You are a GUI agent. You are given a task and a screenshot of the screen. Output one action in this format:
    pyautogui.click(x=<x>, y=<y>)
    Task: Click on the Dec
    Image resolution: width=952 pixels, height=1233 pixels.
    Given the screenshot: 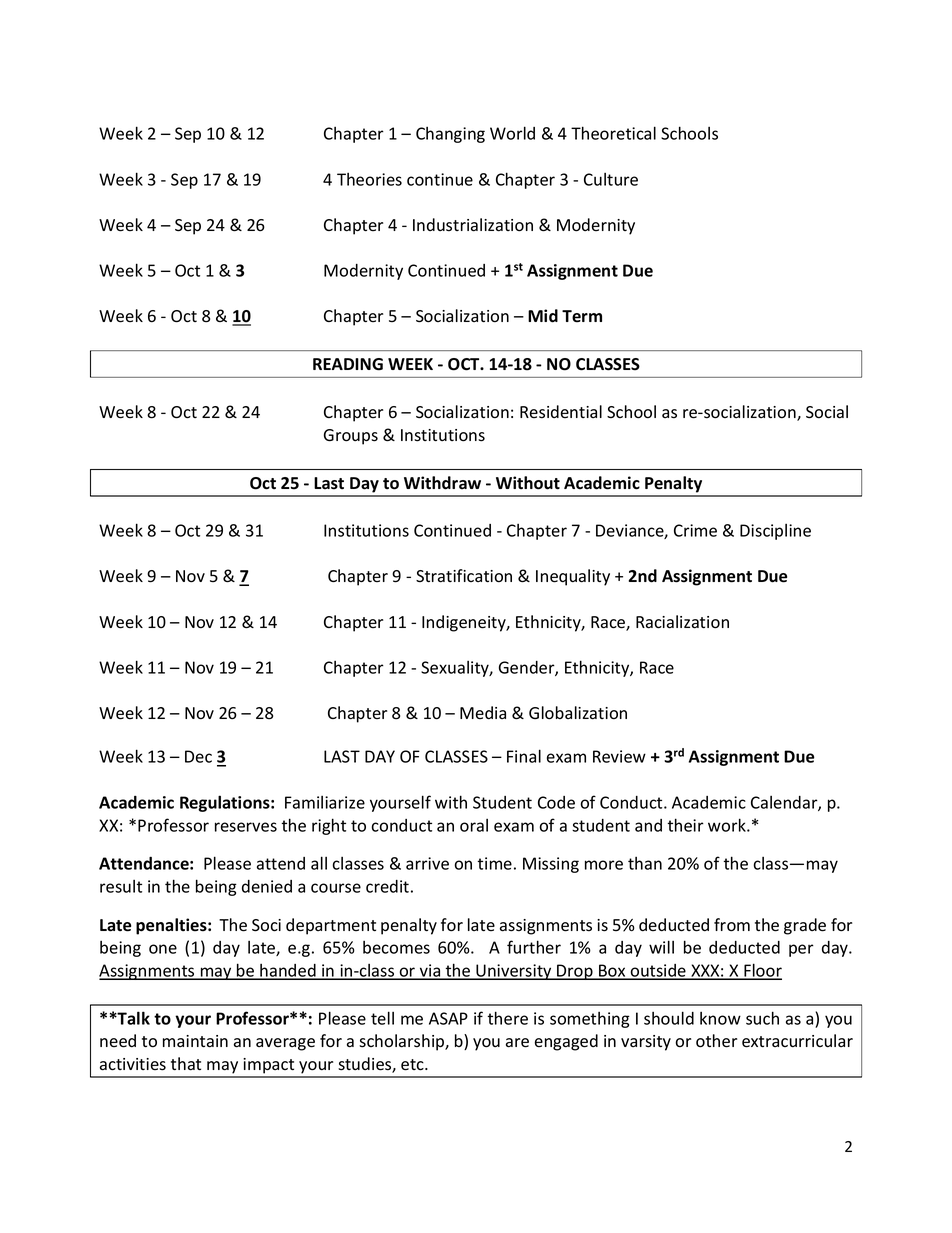 What is the action you would take?
    pyautogui.click(x=198, y=756)
